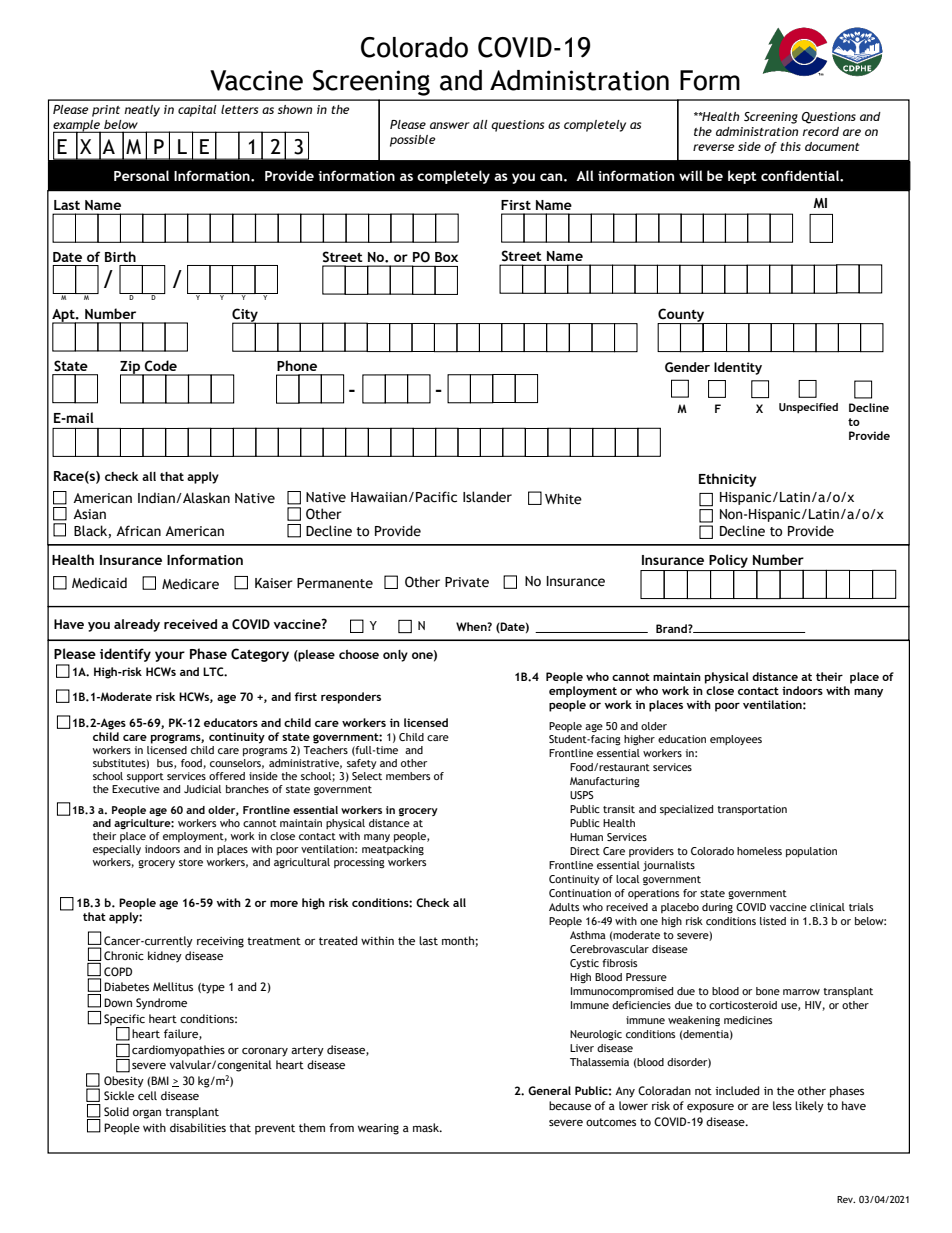 The image size is (952, 1233). Describe the element at coordinates (737, 1090) in the screenshot. I see `included` at that location.
